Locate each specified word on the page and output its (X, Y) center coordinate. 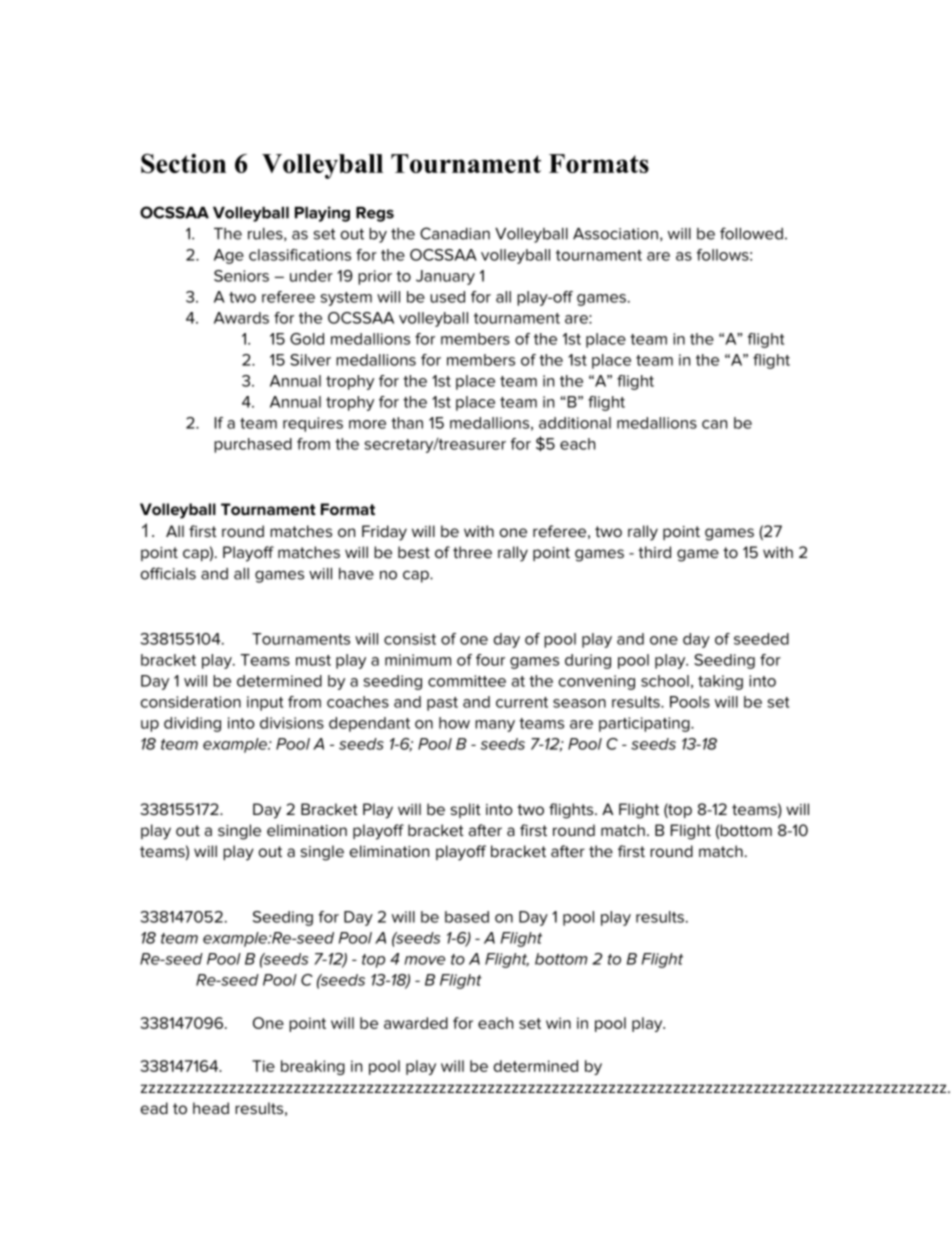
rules (266, 234)
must (313, 660)
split (466, 810)
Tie (263, 1066)
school (665, 681)
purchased (253, 445)
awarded (416, 1023)
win (558, 1023)
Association (615, 234)
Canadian (455, 233)
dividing (192, 724)
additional (575, 423)
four (490, 660)
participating (645, 724)
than (407, 423)
